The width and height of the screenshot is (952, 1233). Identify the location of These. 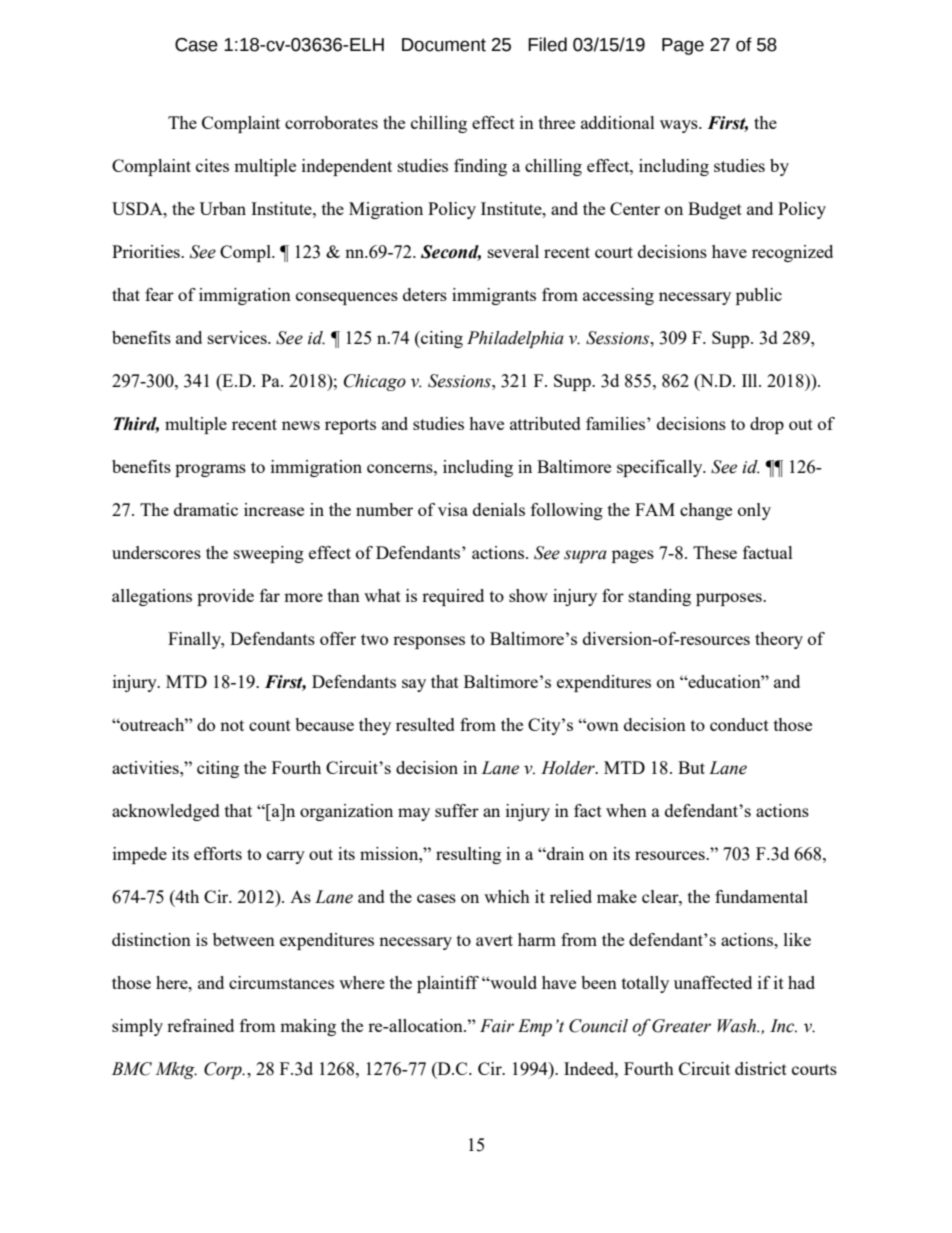
(715, 552).
